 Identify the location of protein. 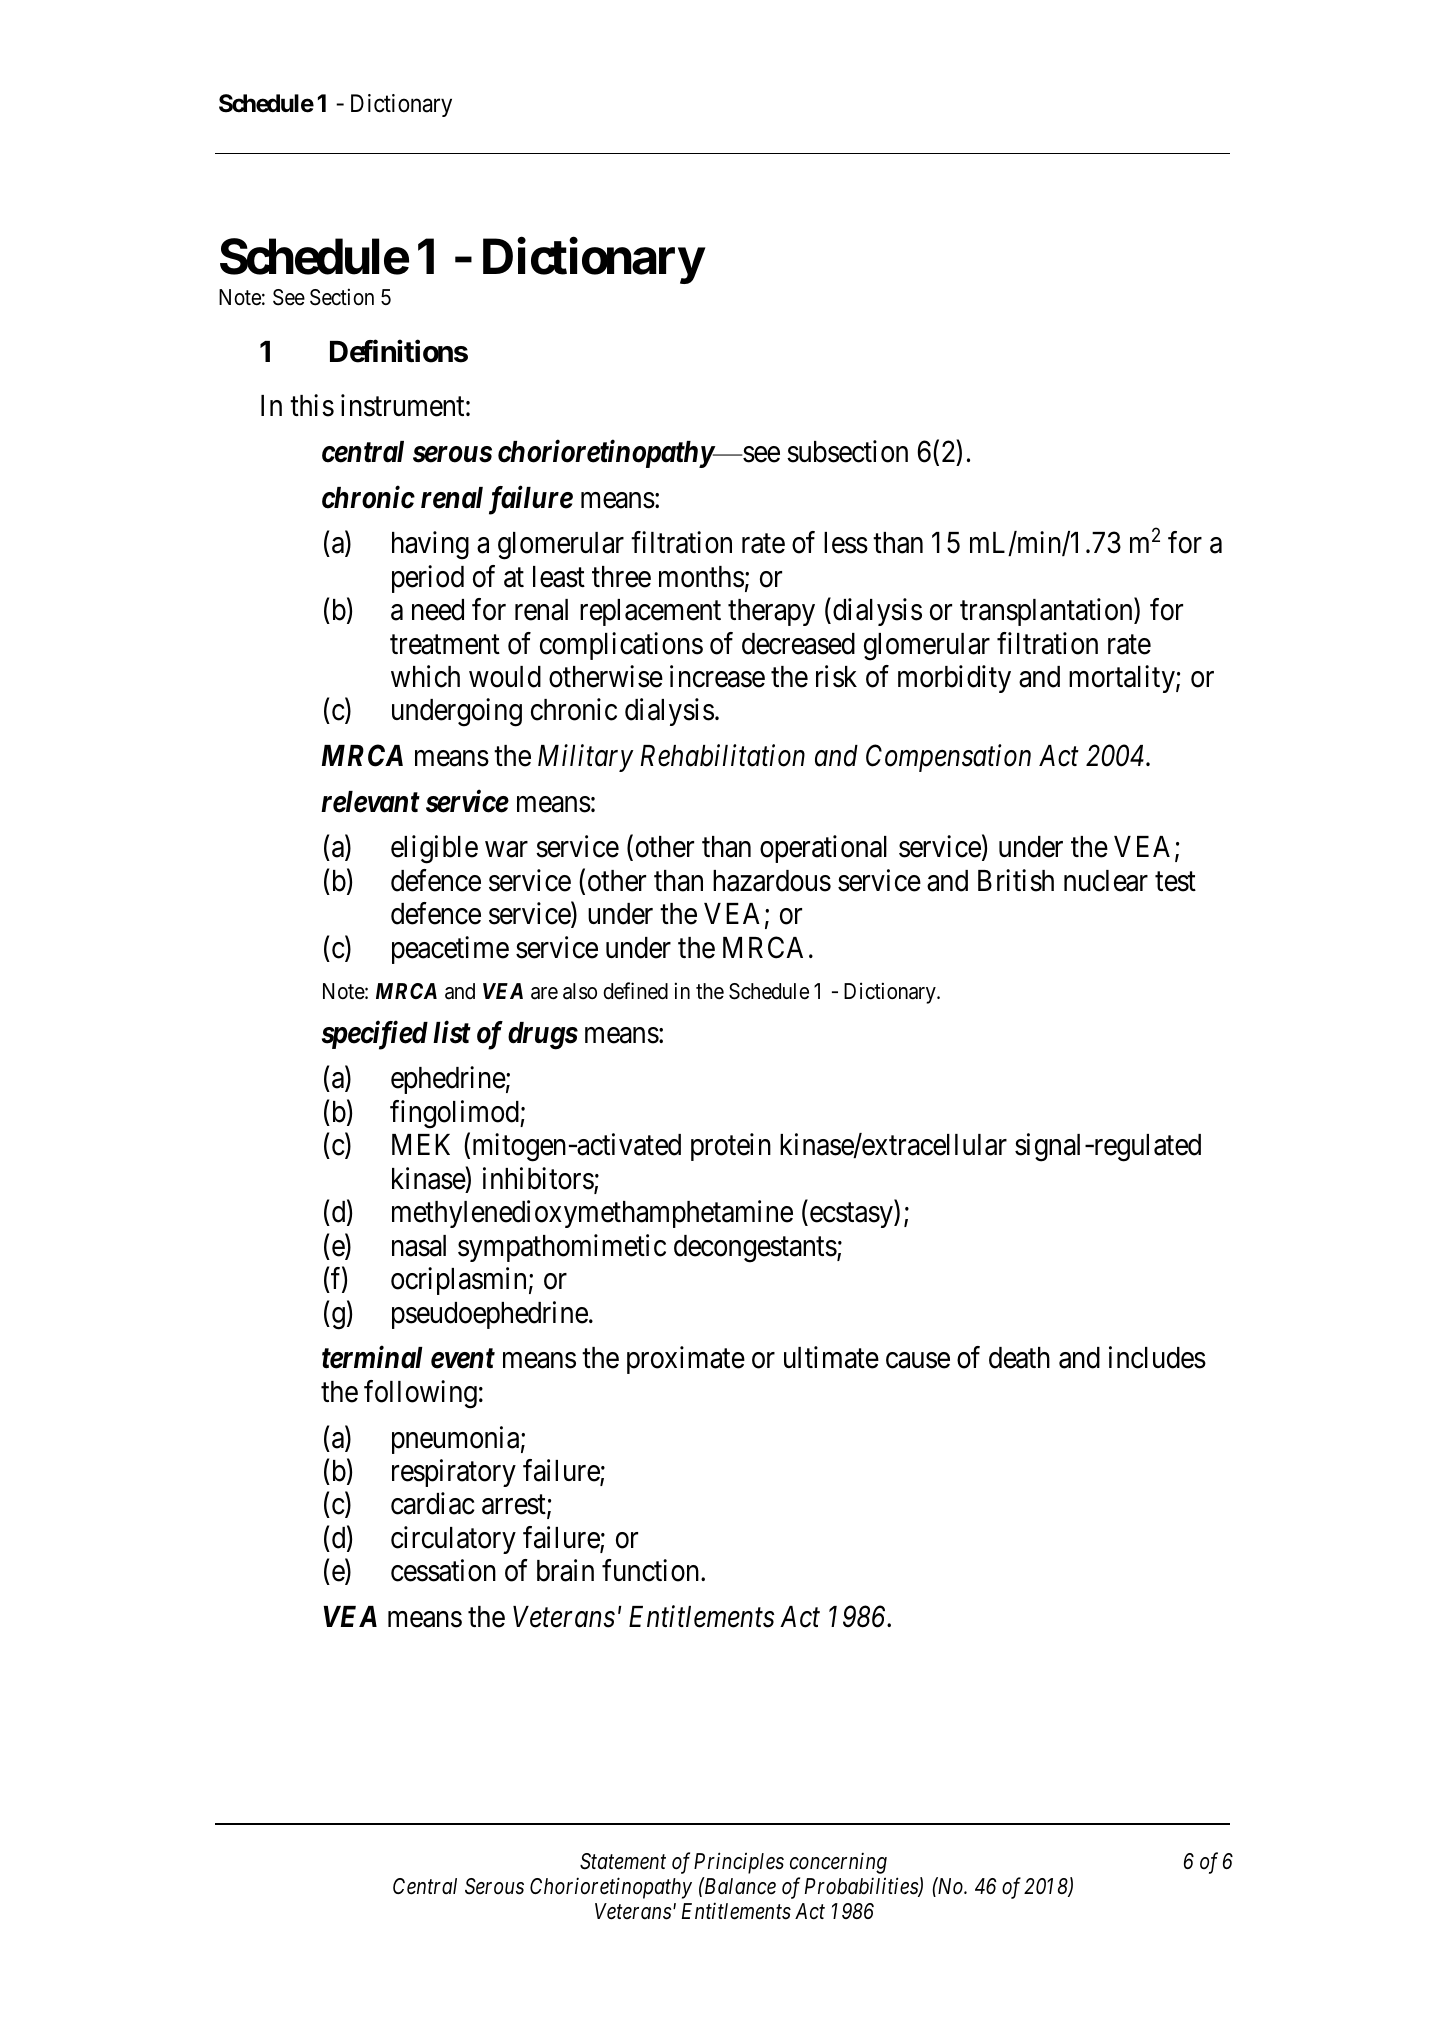
(731, 1147).
